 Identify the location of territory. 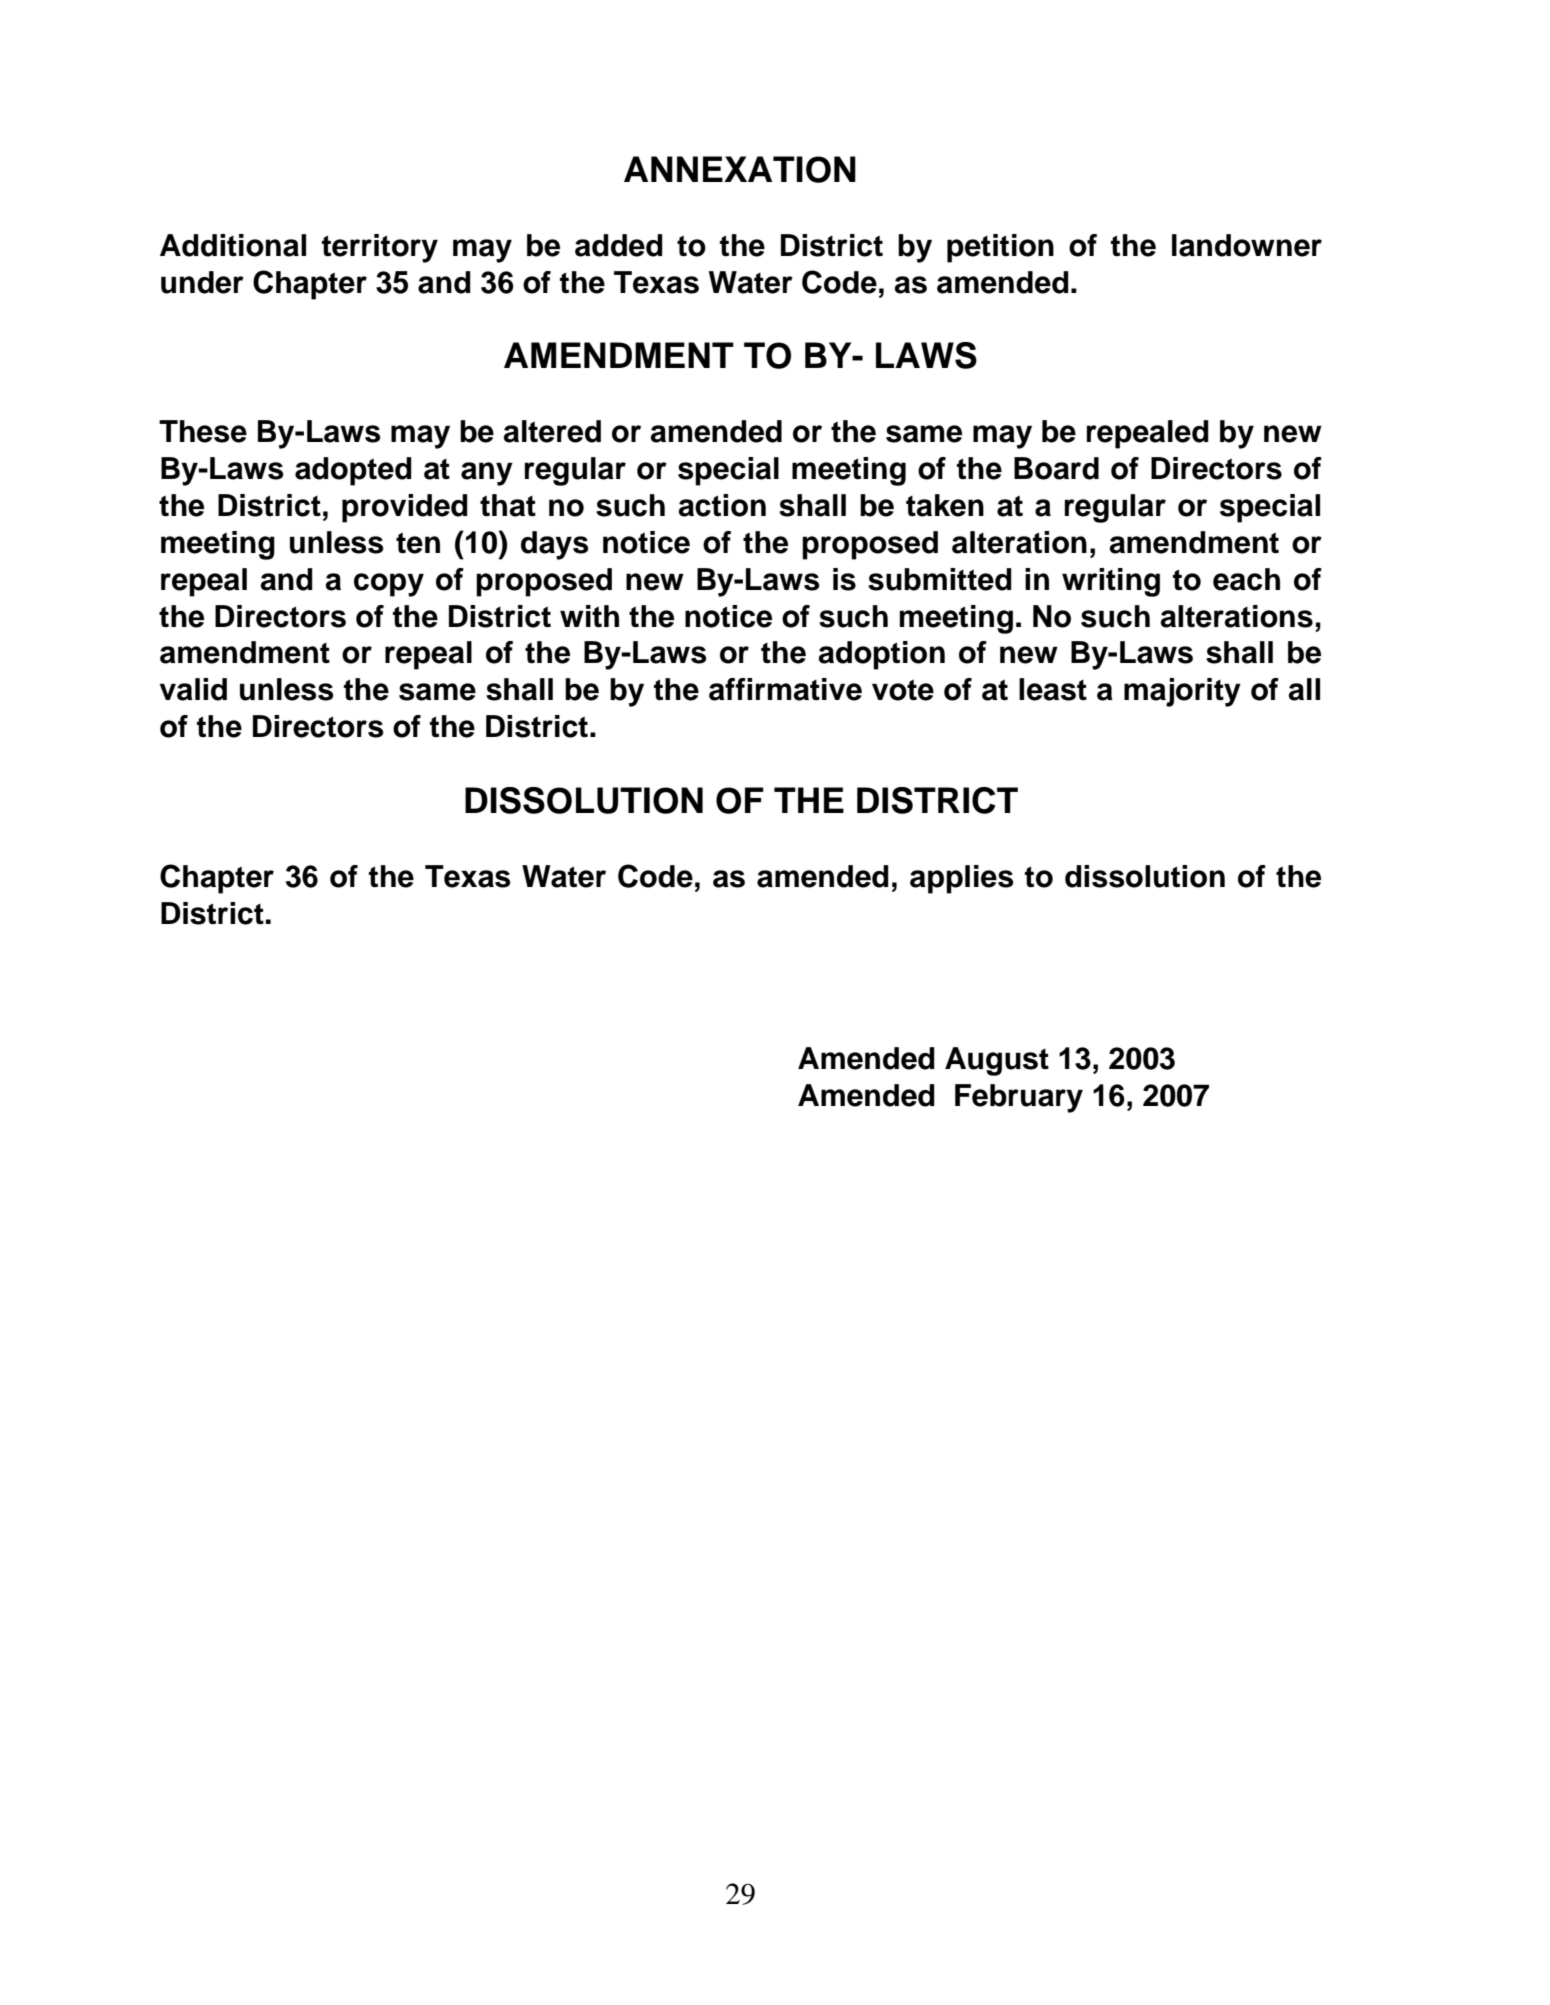
(380, 248).
